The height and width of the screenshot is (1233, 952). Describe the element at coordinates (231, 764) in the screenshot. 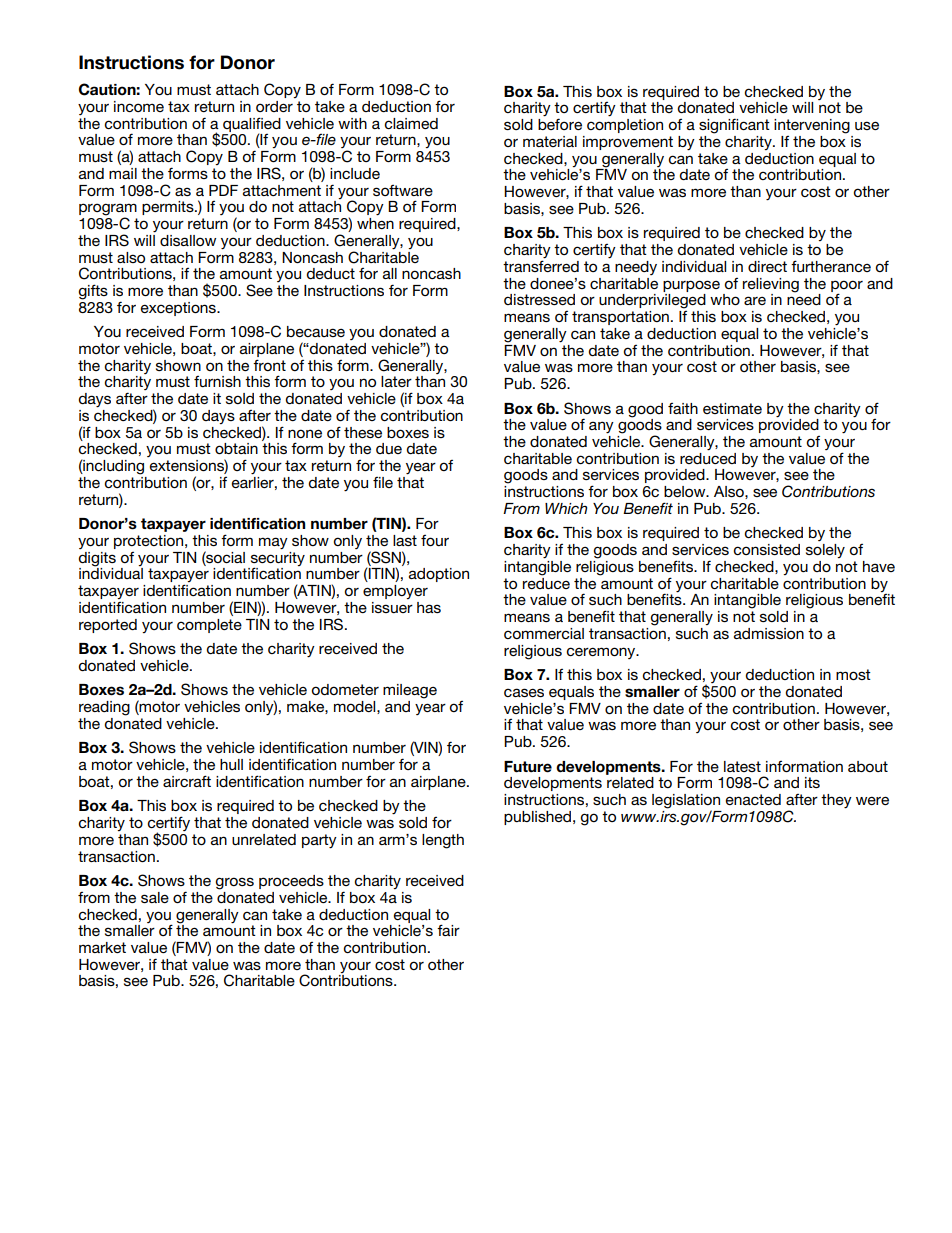

I see `hull` at that location.
